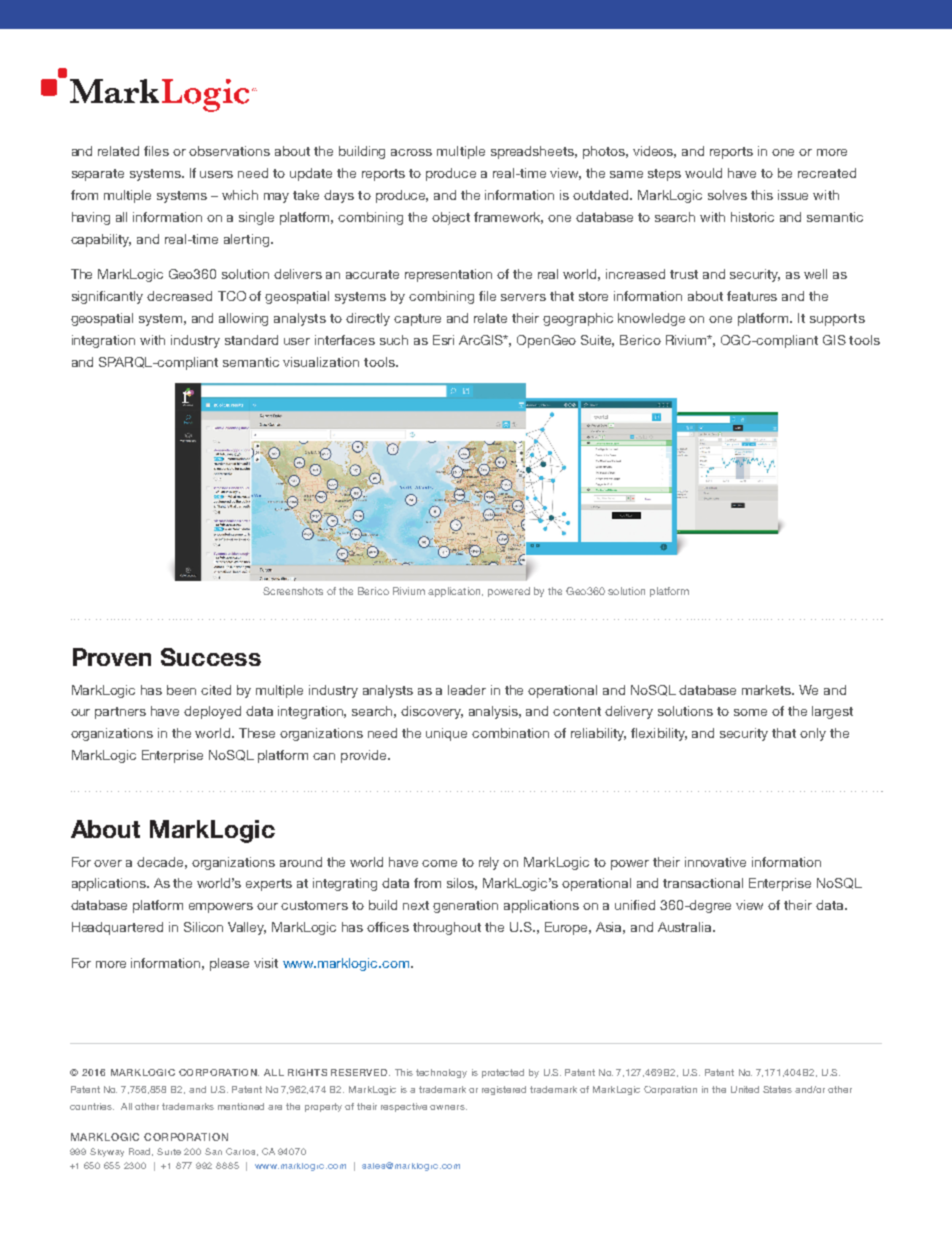  I want to click on Silicon, so click(203, 927).
